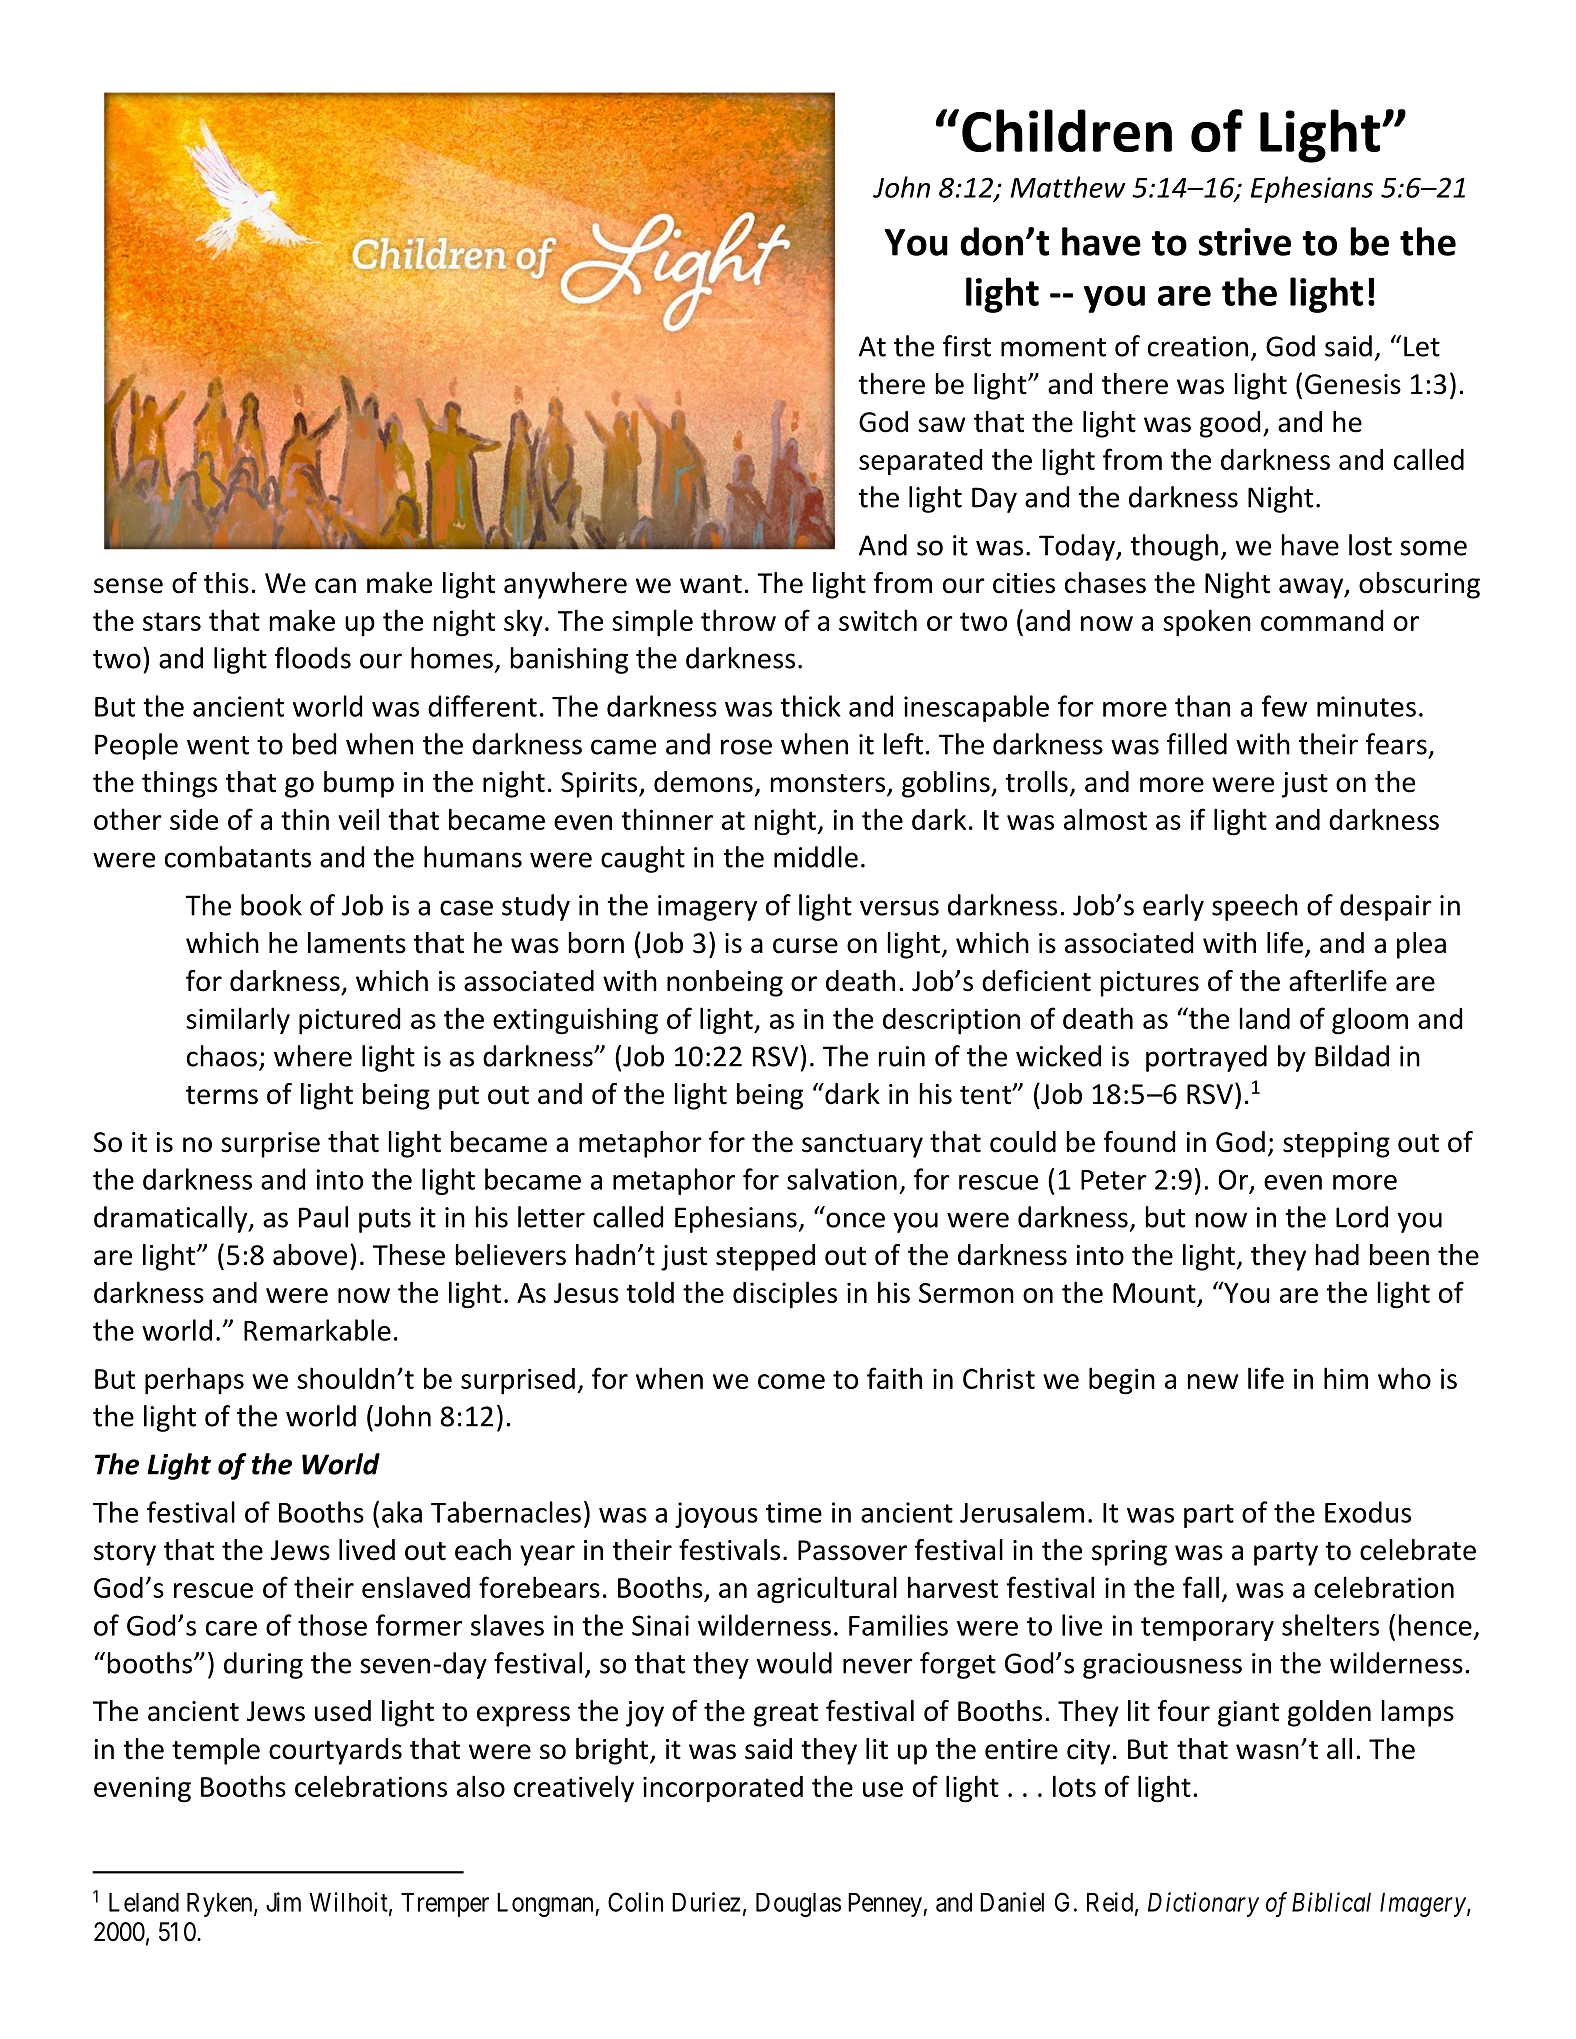 The width and height of the screenshot is (1576, 2039). I want to click on Douglas, so click(798, 1905).
